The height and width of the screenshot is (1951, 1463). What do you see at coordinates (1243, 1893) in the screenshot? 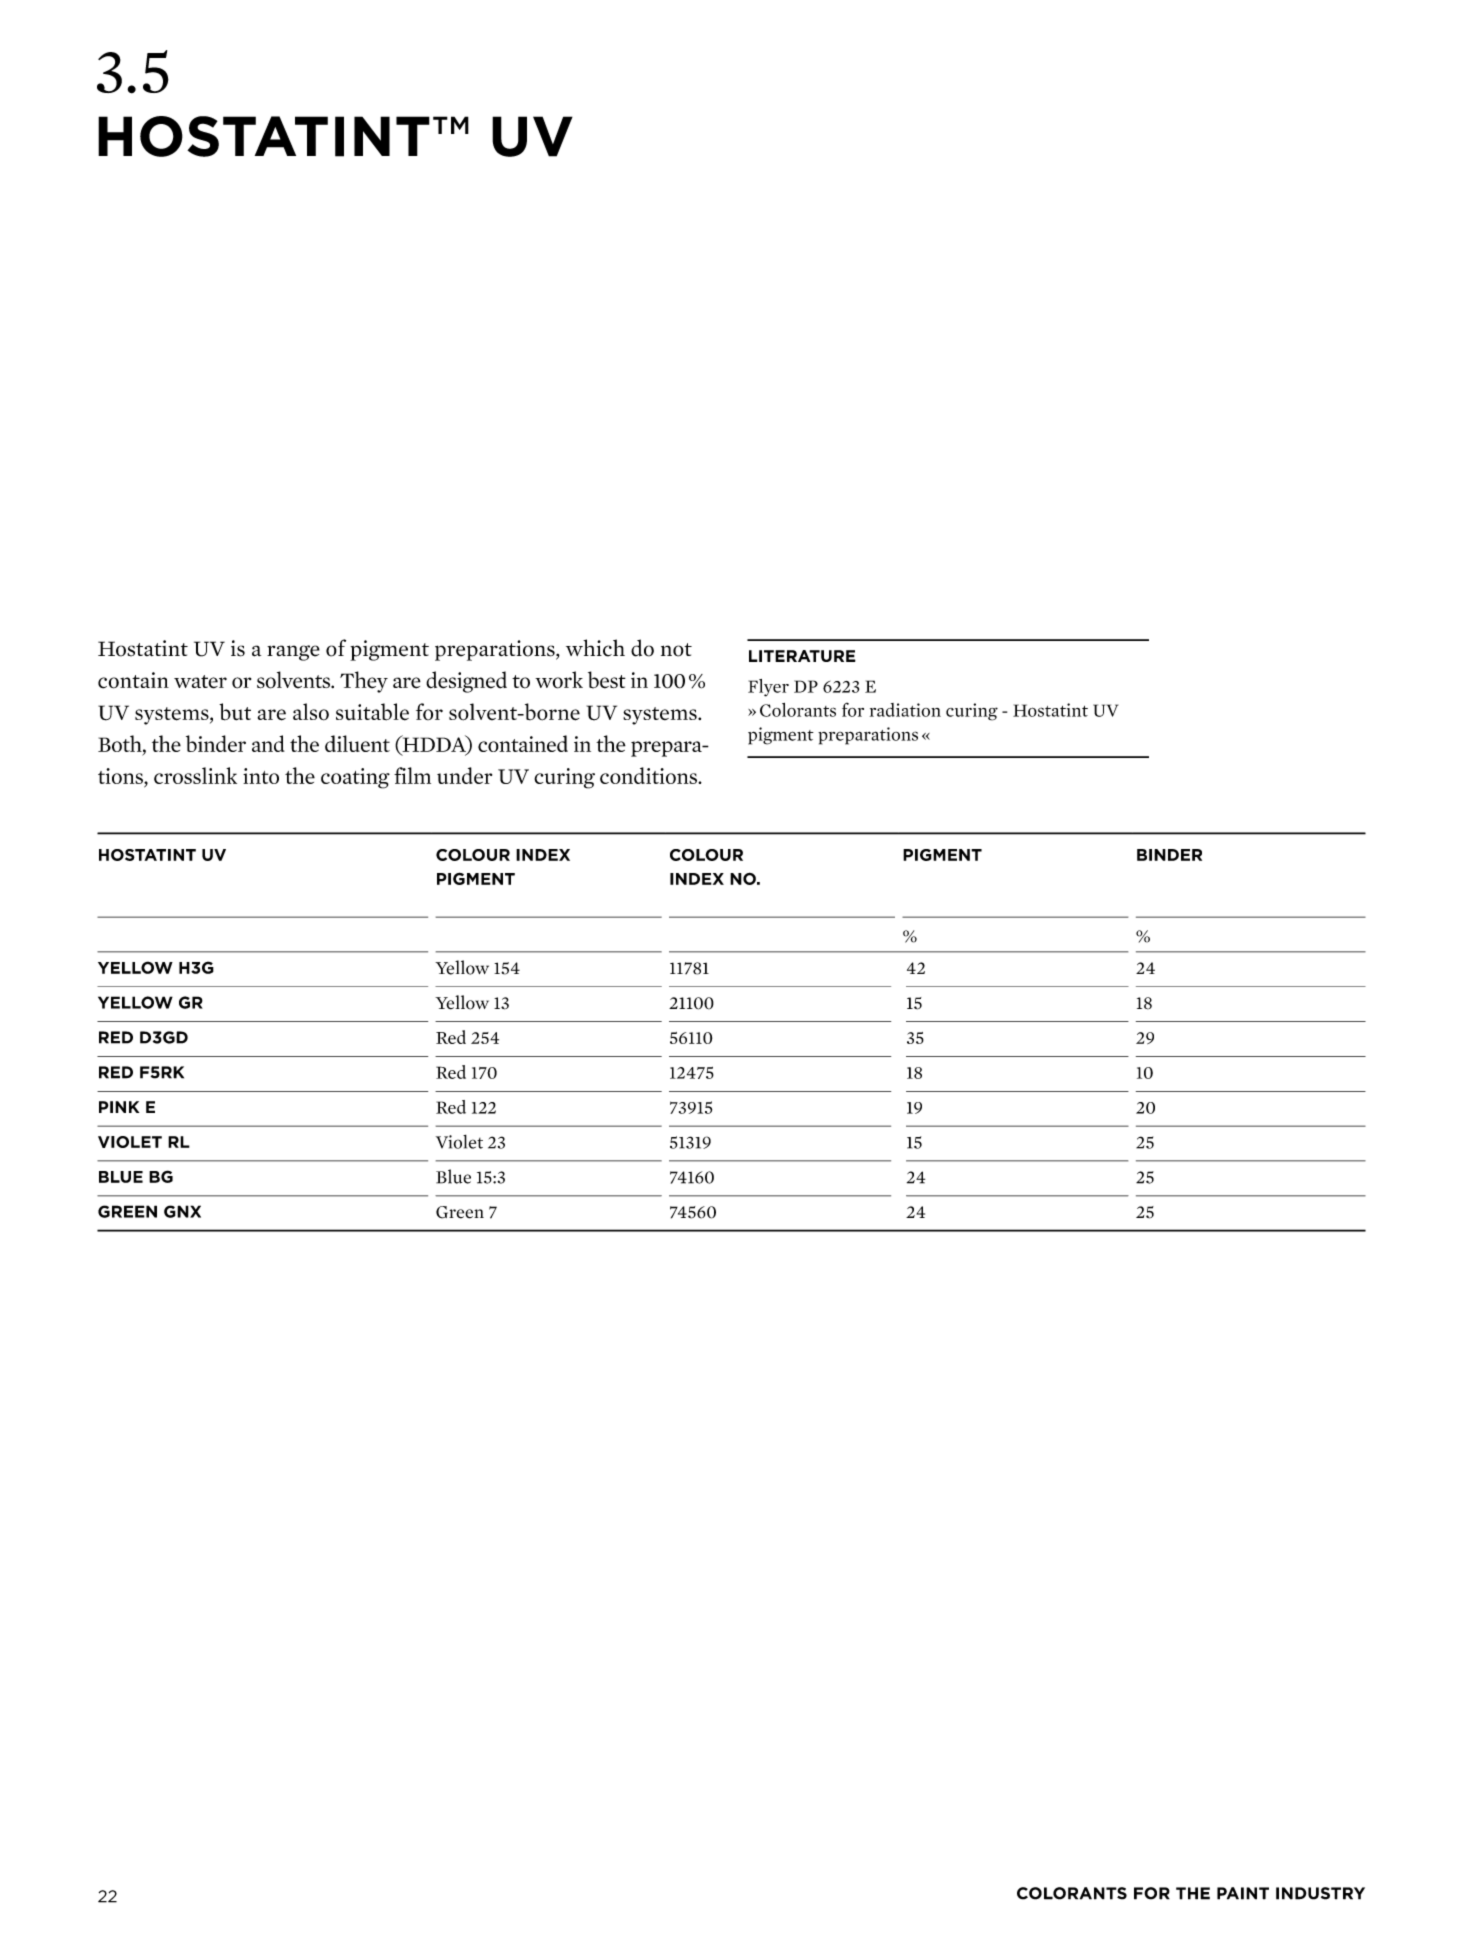
I see `Paint` at bounding box center [1243, 1893].
